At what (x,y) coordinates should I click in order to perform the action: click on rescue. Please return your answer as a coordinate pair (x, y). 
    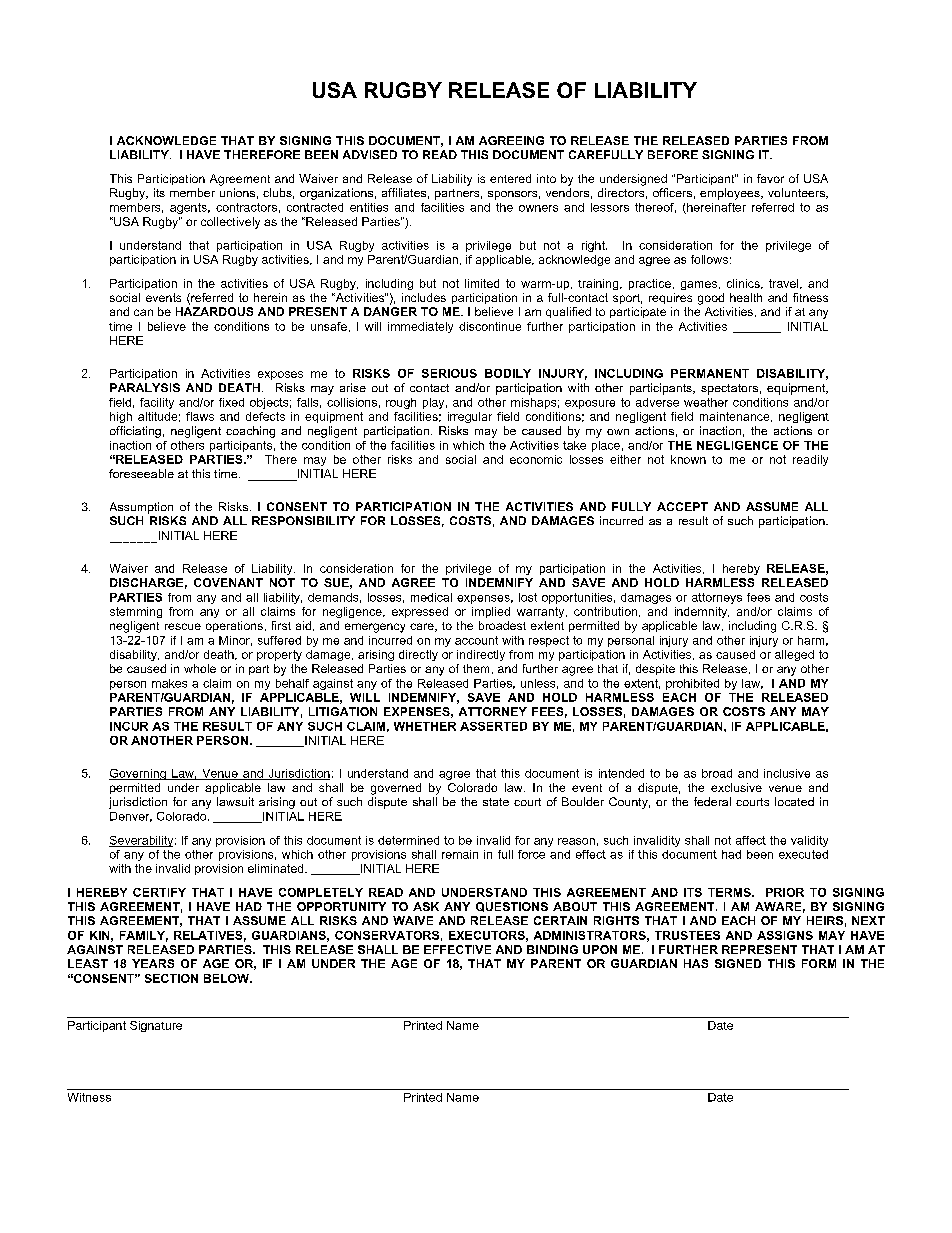
    Looking at the image, I should click on (183, 626).
